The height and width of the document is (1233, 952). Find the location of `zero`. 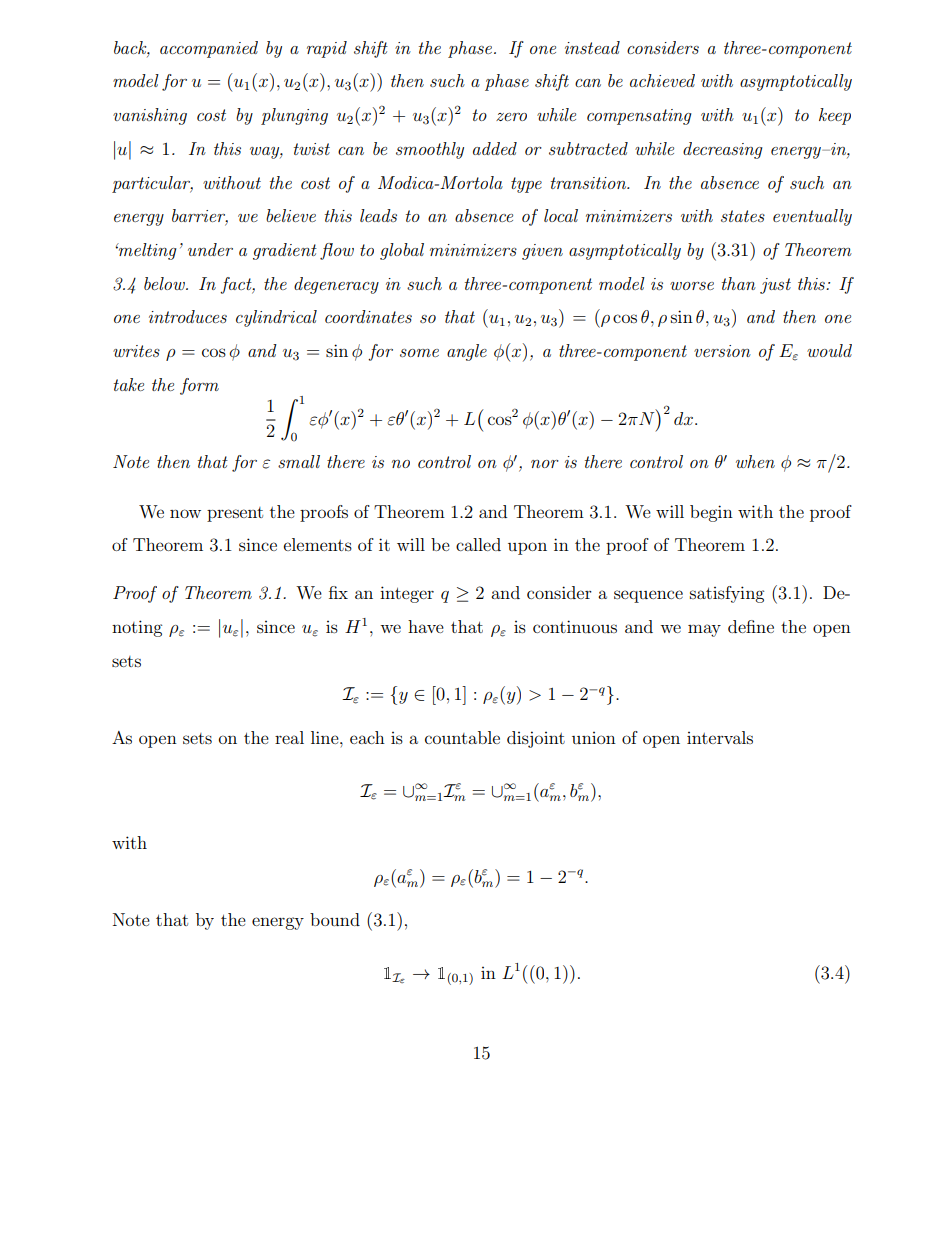

zero is located at coordinates (511, 117).
